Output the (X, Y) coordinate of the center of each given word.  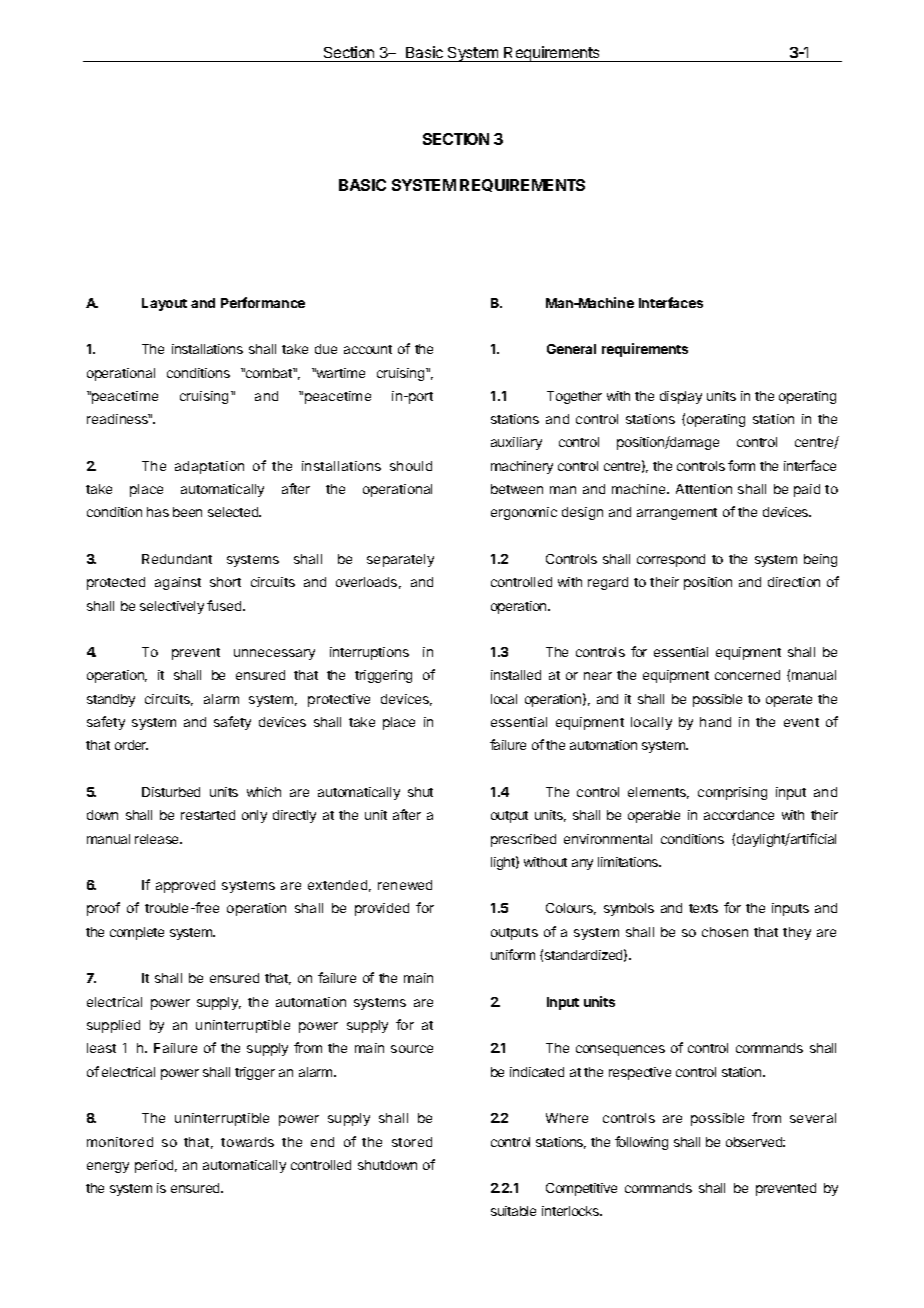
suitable (513, 1211)
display (681, 397)
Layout (164, 304)
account (368, 349)
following (641, 1143)
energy (108, 1167)
